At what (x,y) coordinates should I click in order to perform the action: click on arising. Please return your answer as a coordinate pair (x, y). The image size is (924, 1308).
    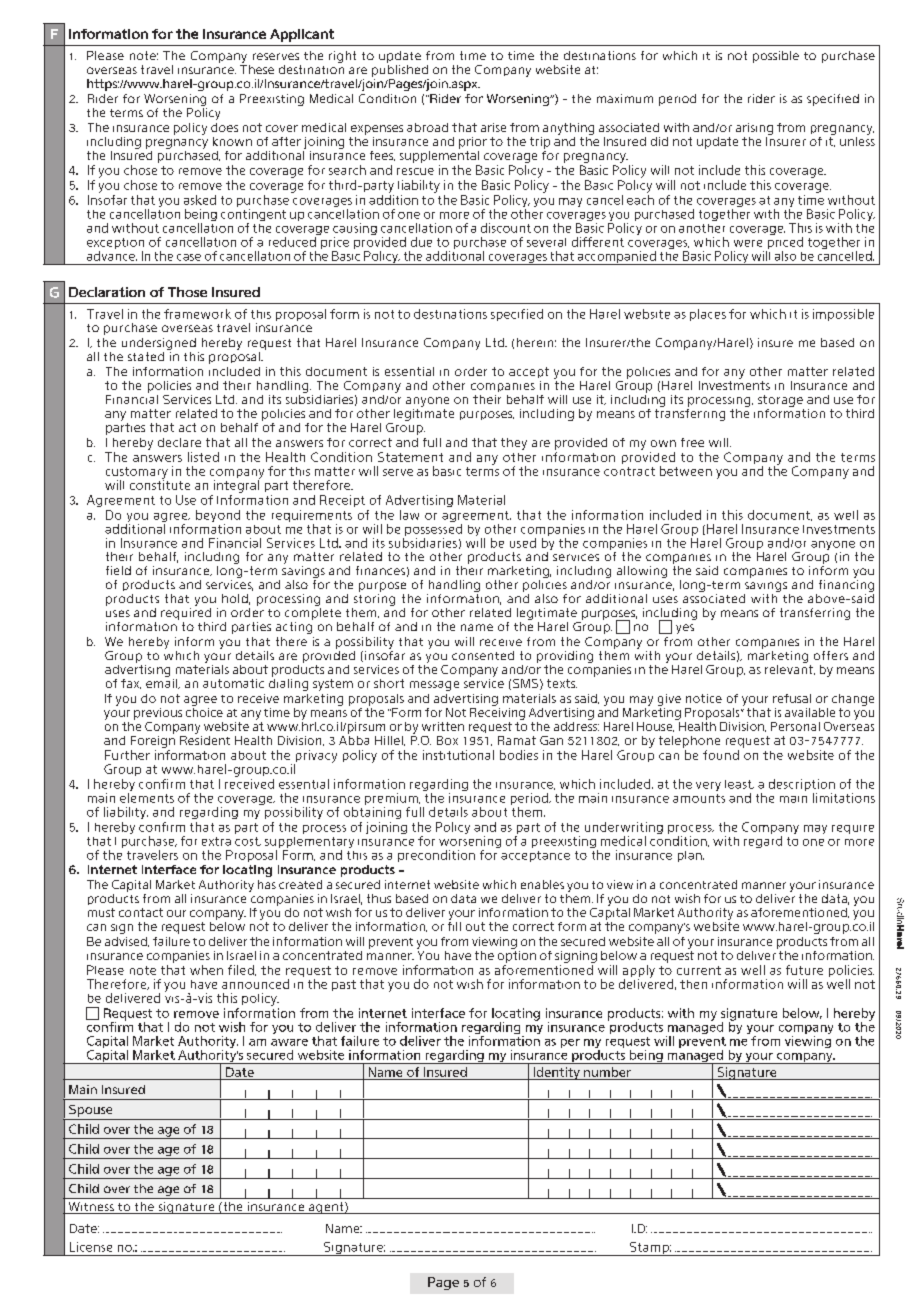
    Looking at the image, I should click on (754, 129).
